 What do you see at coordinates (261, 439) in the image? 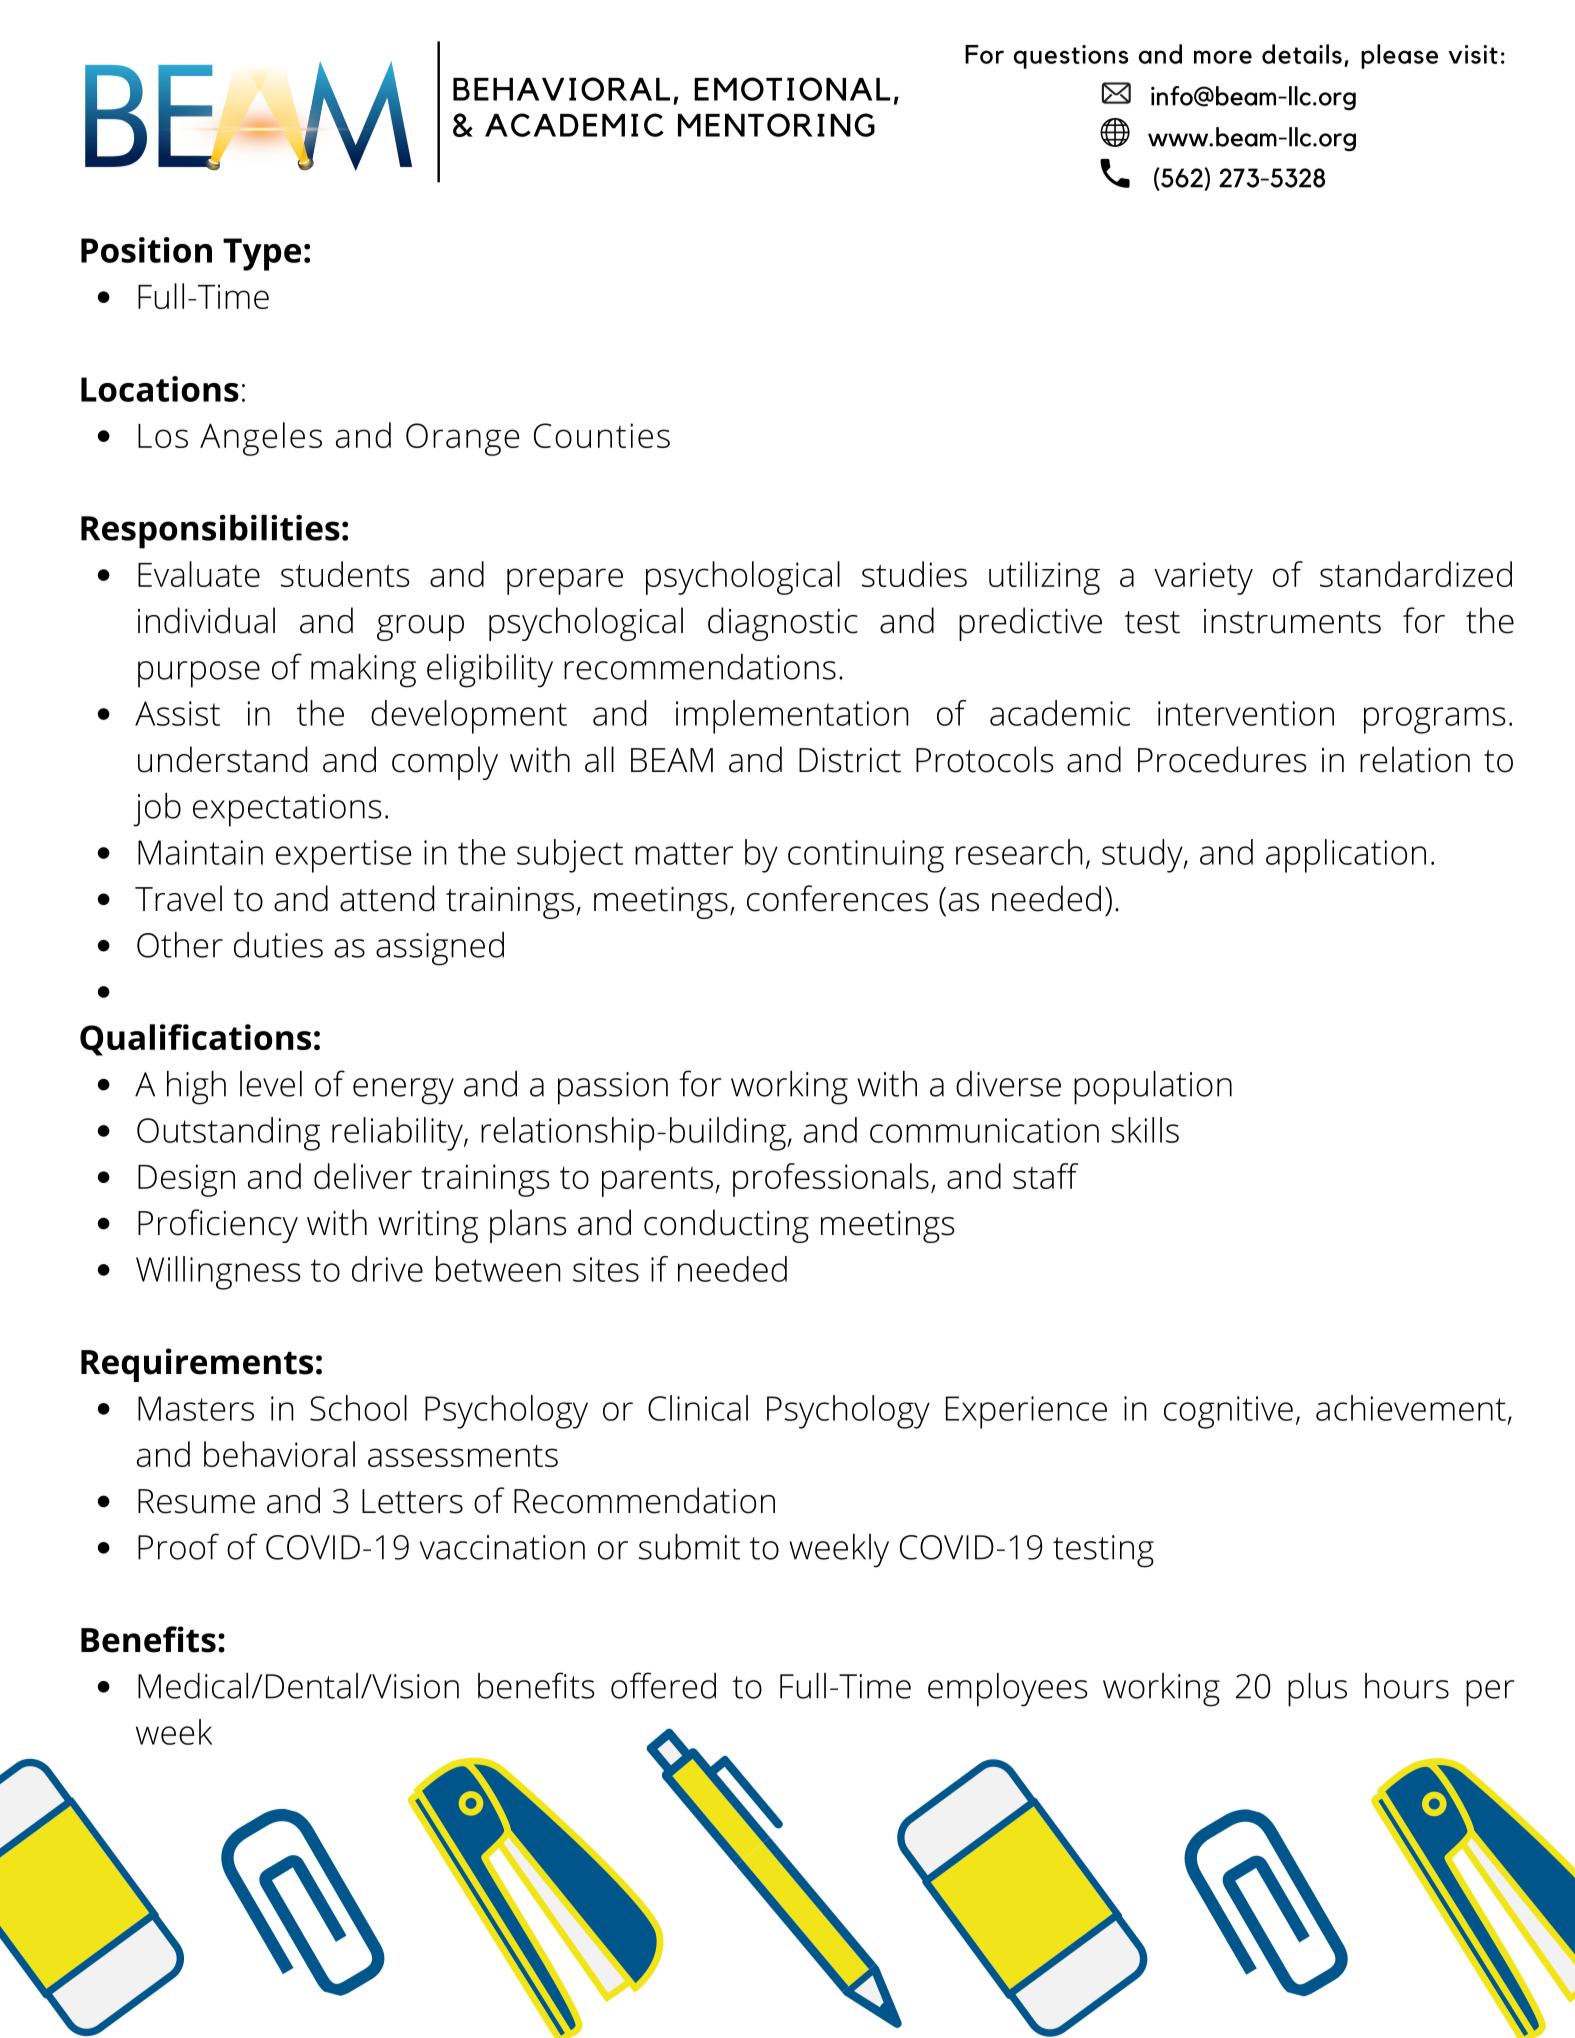
I see `Angeles` at bounding box center [261, 439].
